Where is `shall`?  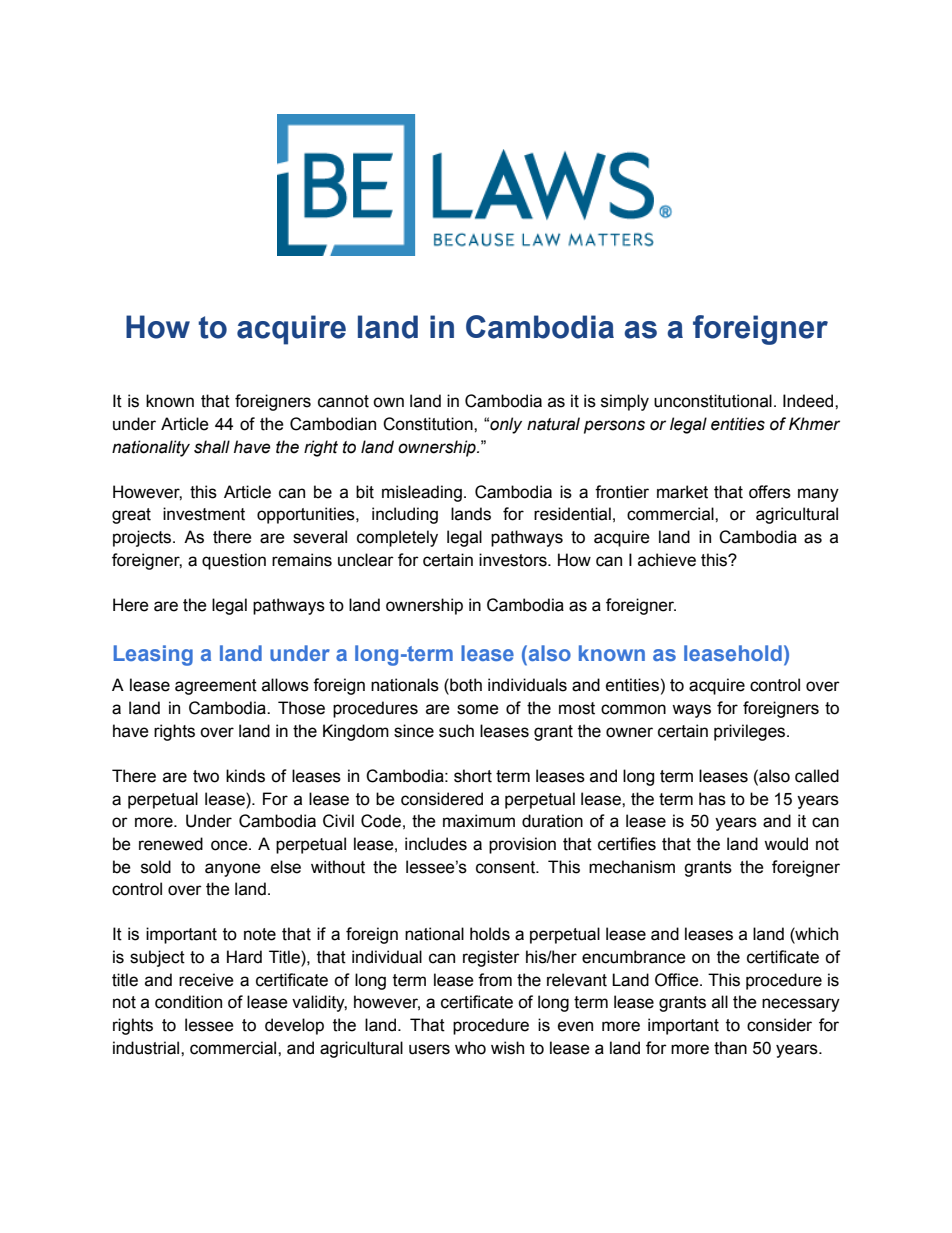
shall is located at coordinates (212, 447).
